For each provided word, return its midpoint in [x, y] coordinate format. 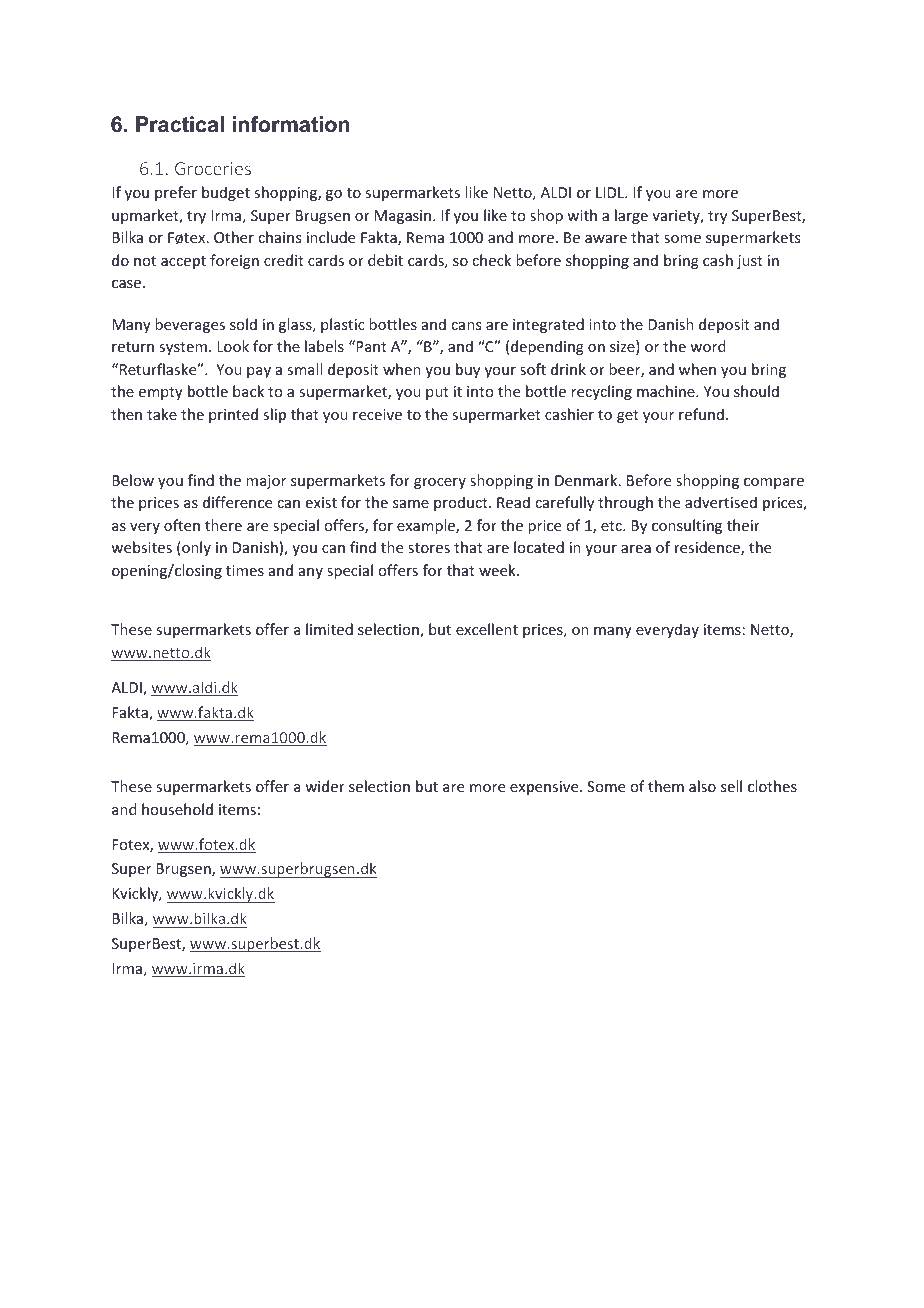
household [177, 809]
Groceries [213, 168]
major [266, 482]
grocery [440, 483]
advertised [721, 502]
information [291, 124]
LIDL [611, 192]
